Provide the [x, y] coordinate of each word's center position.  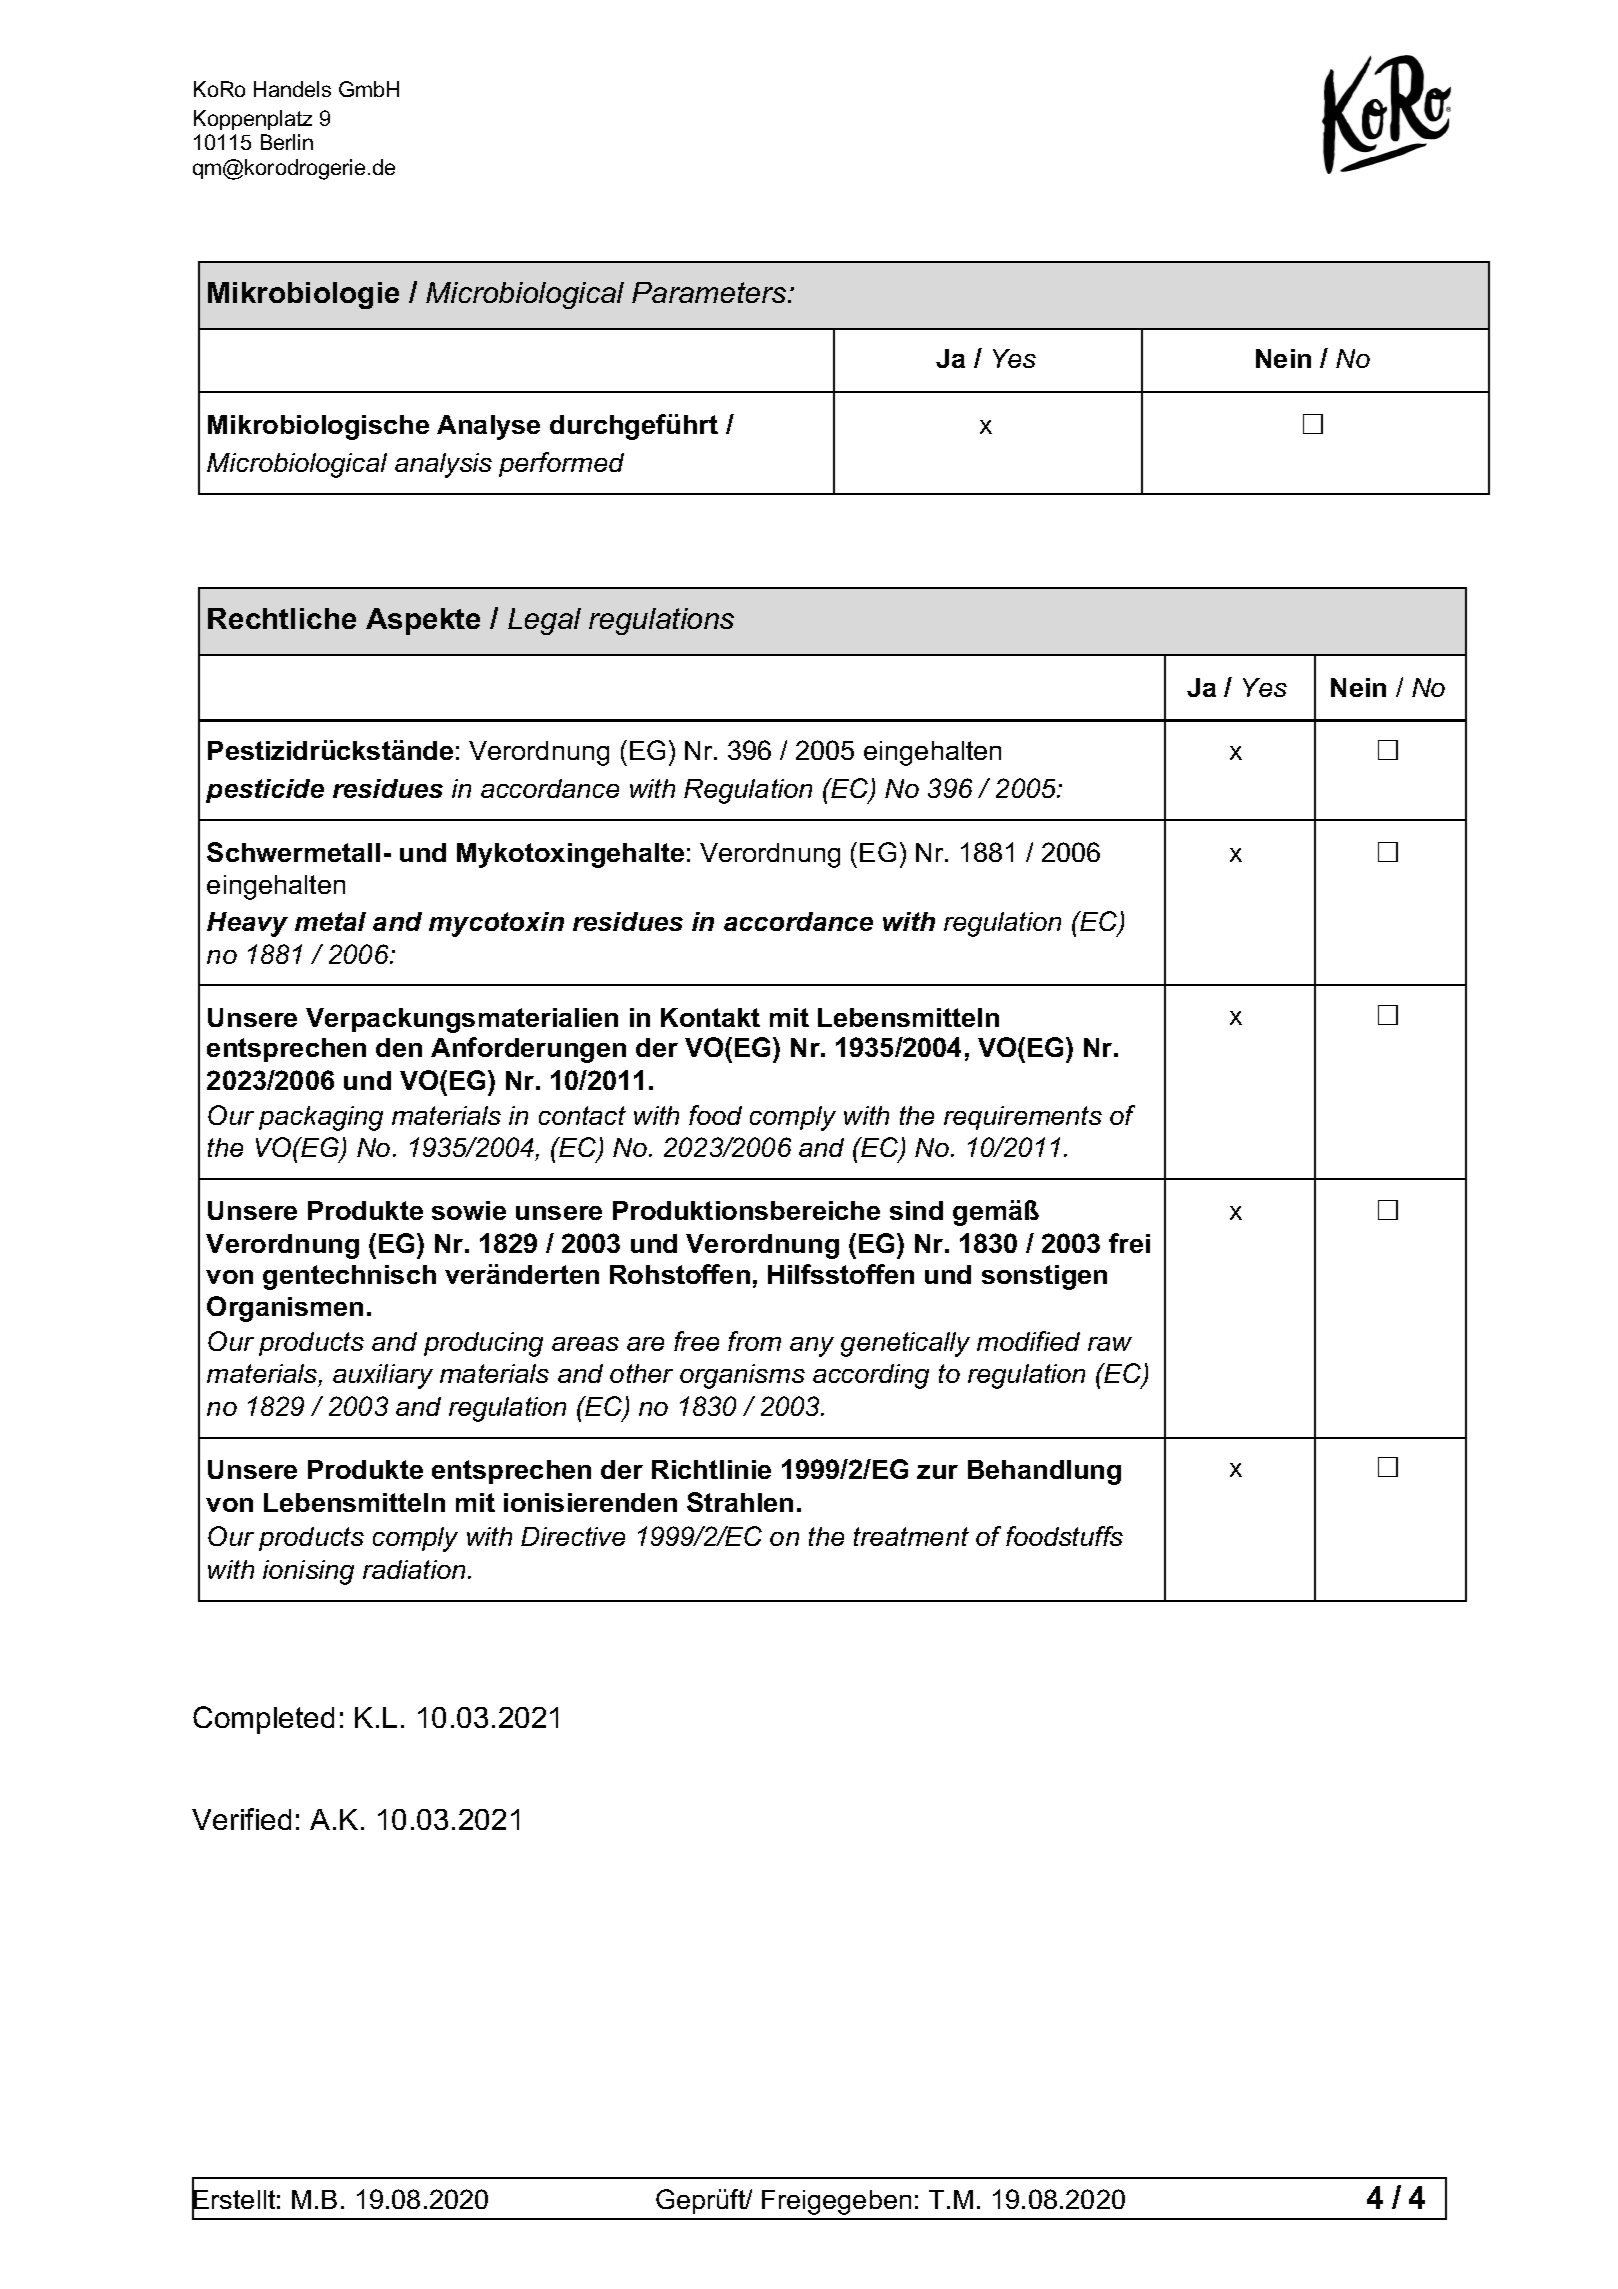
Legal [544, 621]
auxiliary [383, 1376]
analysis [443, 465]
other [641, 1373]
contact [582, 1115]
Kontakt [710, 1017]
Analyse [488, 427]
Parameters [710, 292]
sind [916, 1210]
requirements [1023, 1118]
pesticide [265, 791]
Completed [263, 1720]
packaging [321, 1118]
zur [937, 1472]
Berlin [287, 142]
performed [561, 464]
